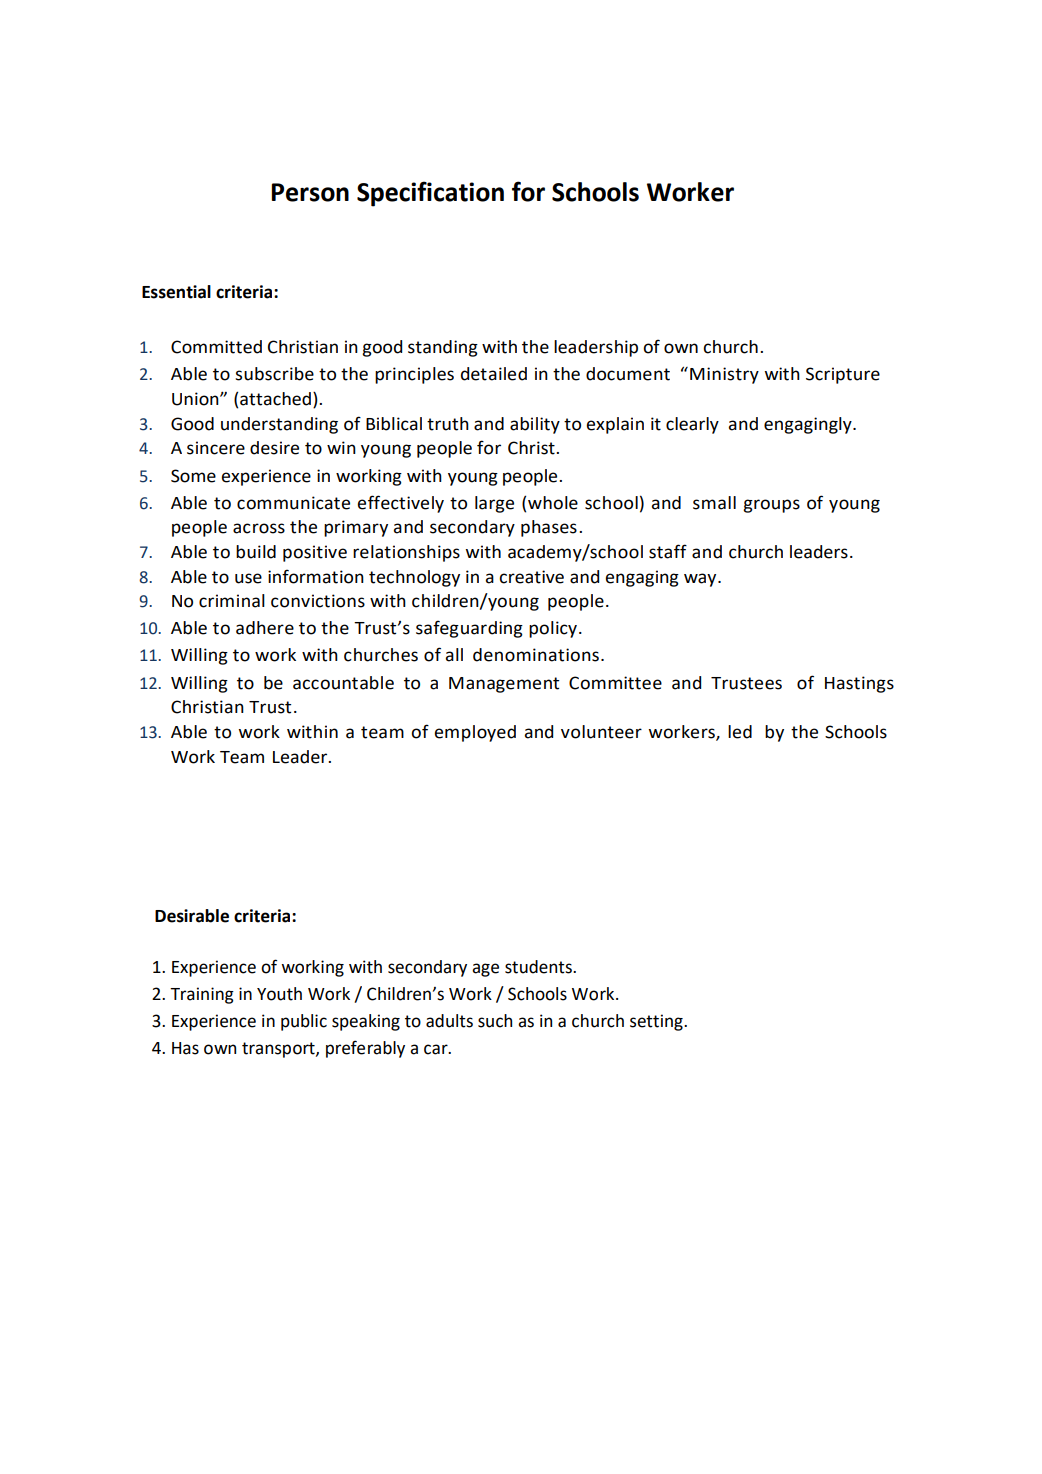 The width and height of the document is (1042, 1474). What do you see at coordinates (859, 684) in the document?
I see `Hastings` at bounding box center [859, 684].
